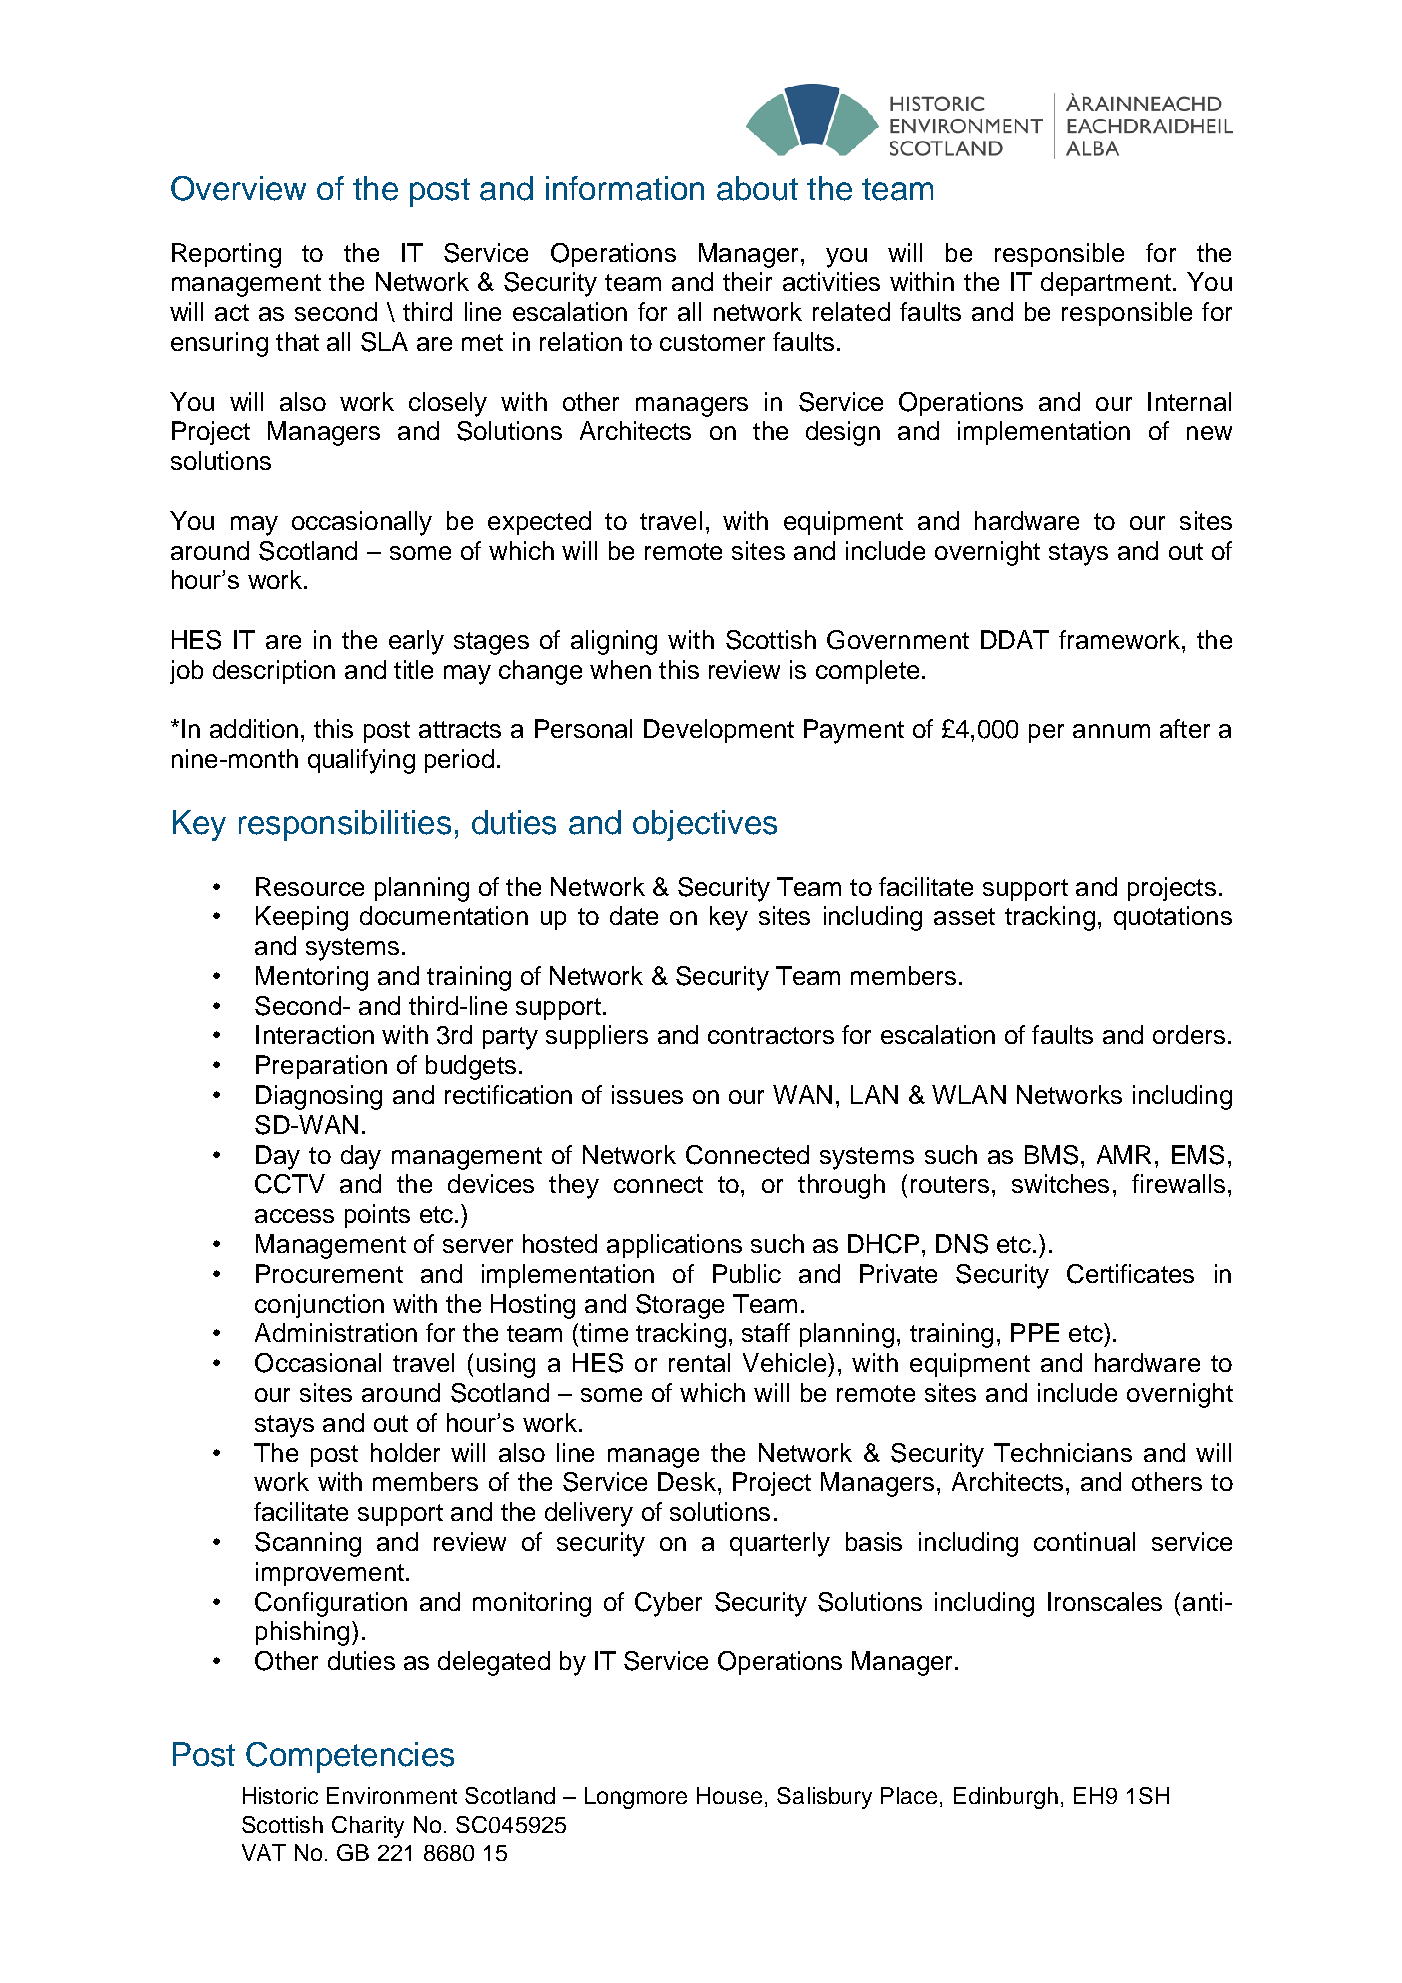  What do you see at coordinates (614, 642) in the page?
I see `aligning` at bounding box center [614, 642].
